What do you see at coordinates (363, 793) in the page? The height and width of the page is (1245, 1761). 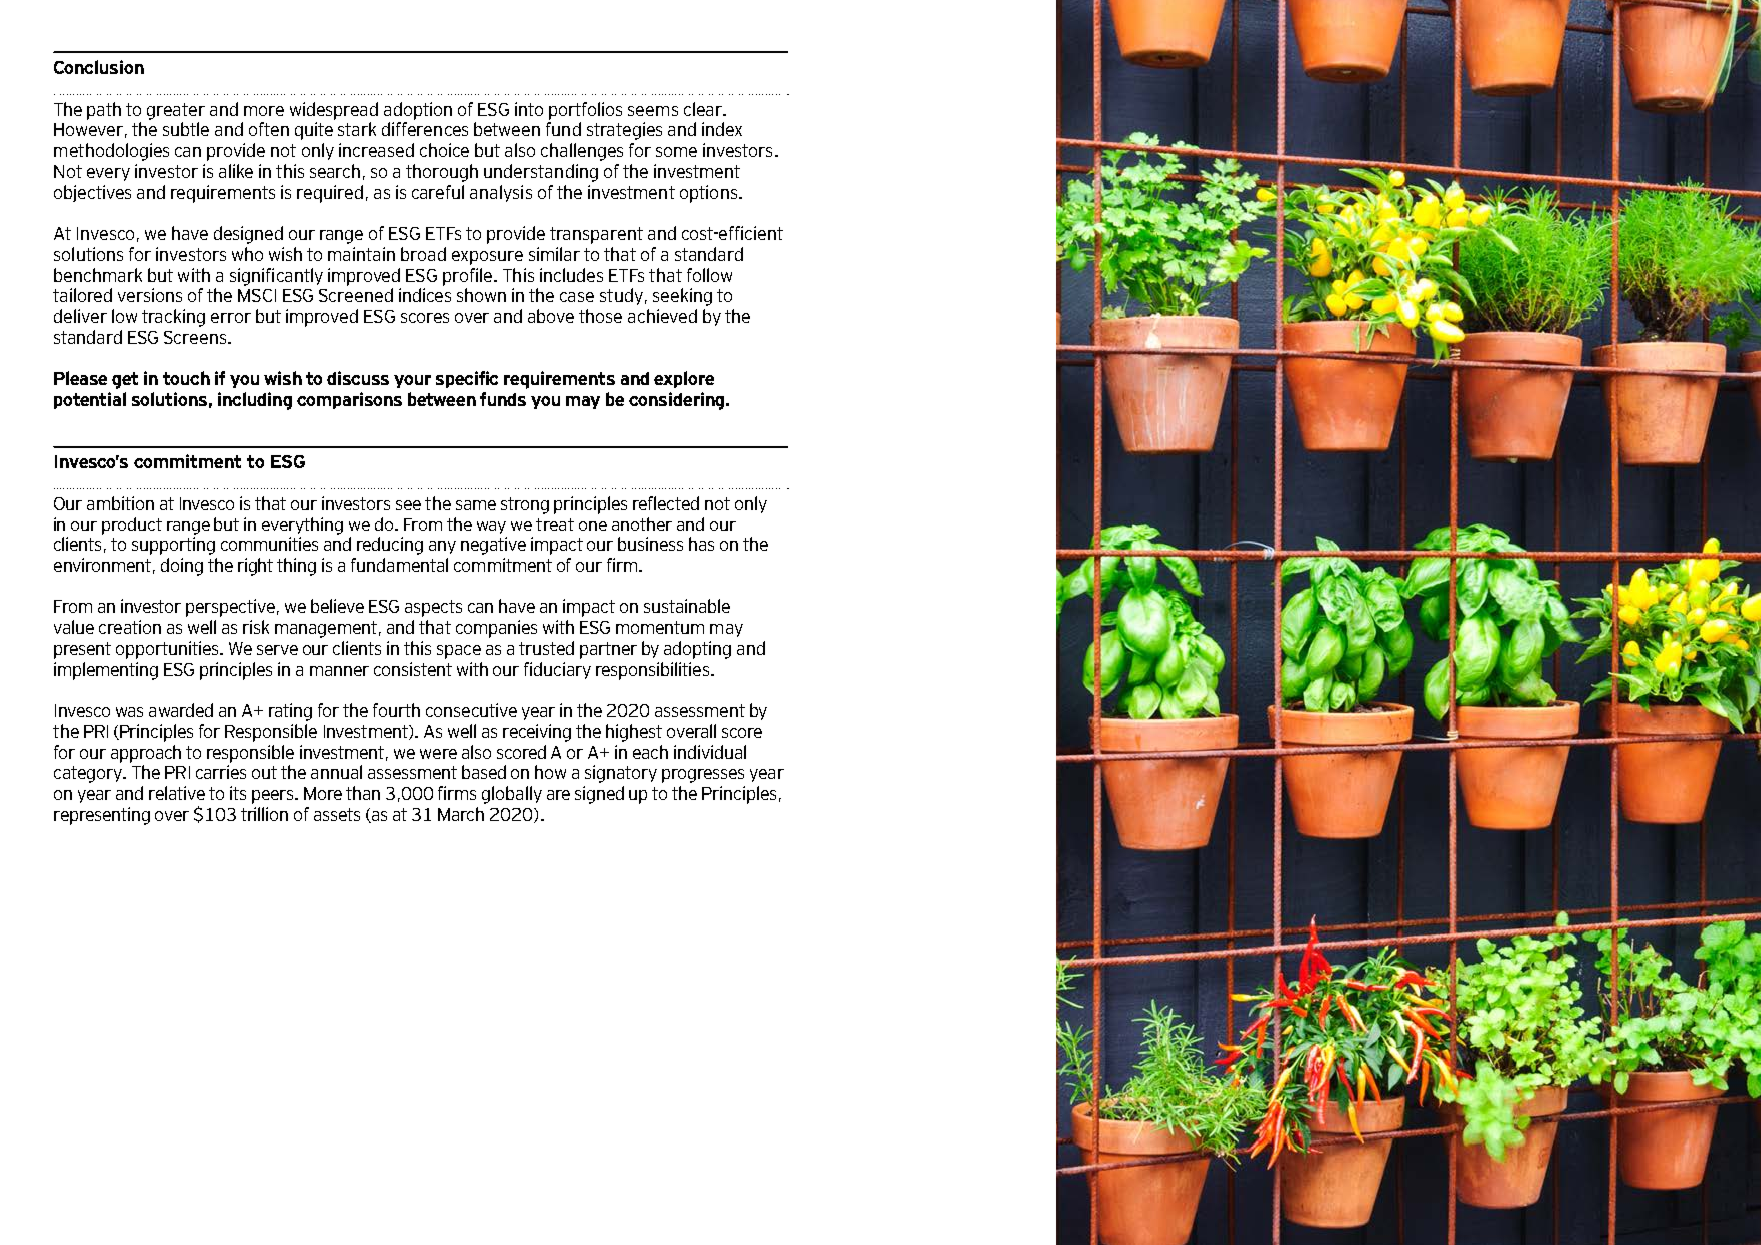 I see `than` at bounding box center [363, 793].
